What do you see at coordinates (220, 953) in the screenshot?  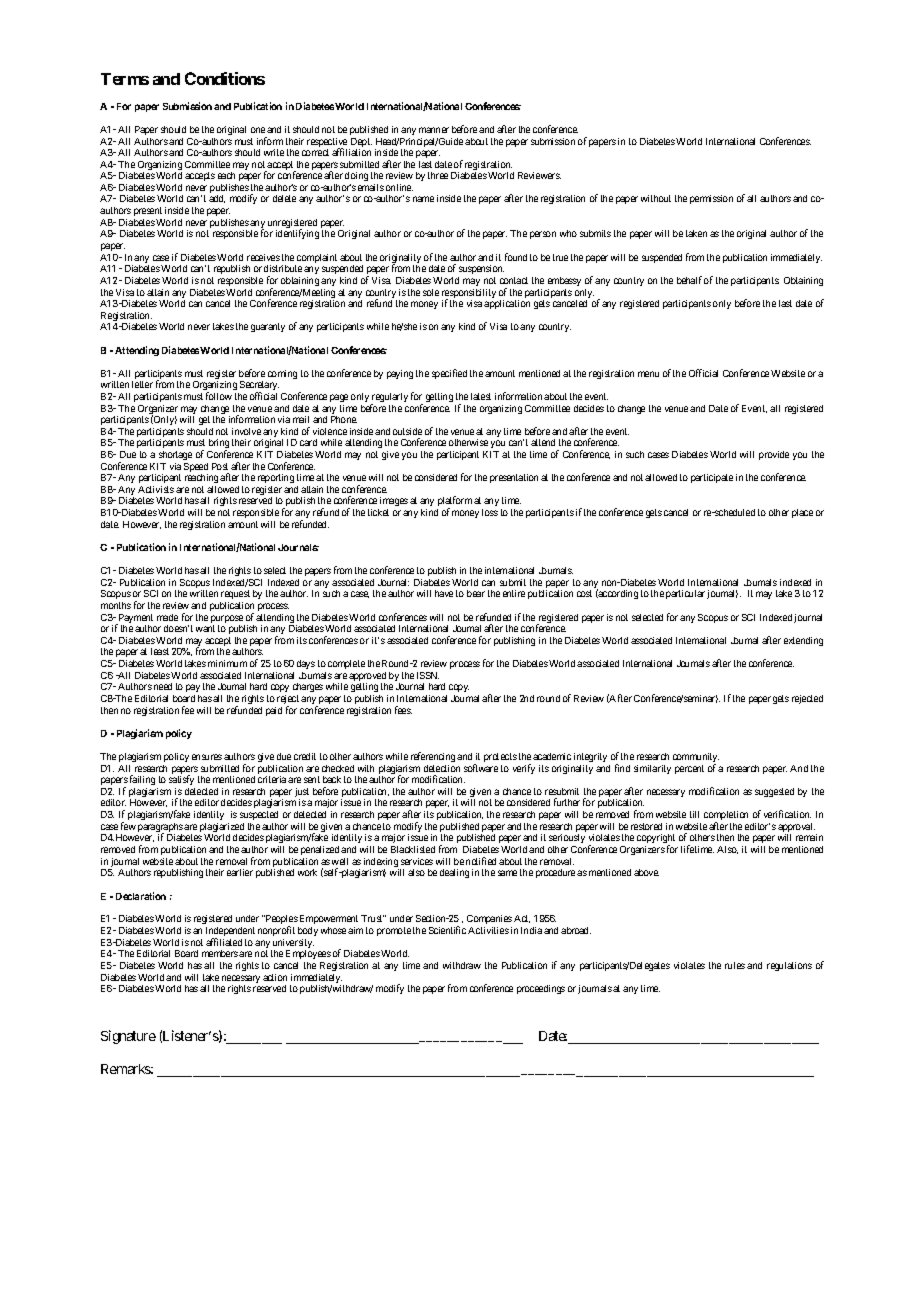 I see `members` at bounding box center [220, 953].
